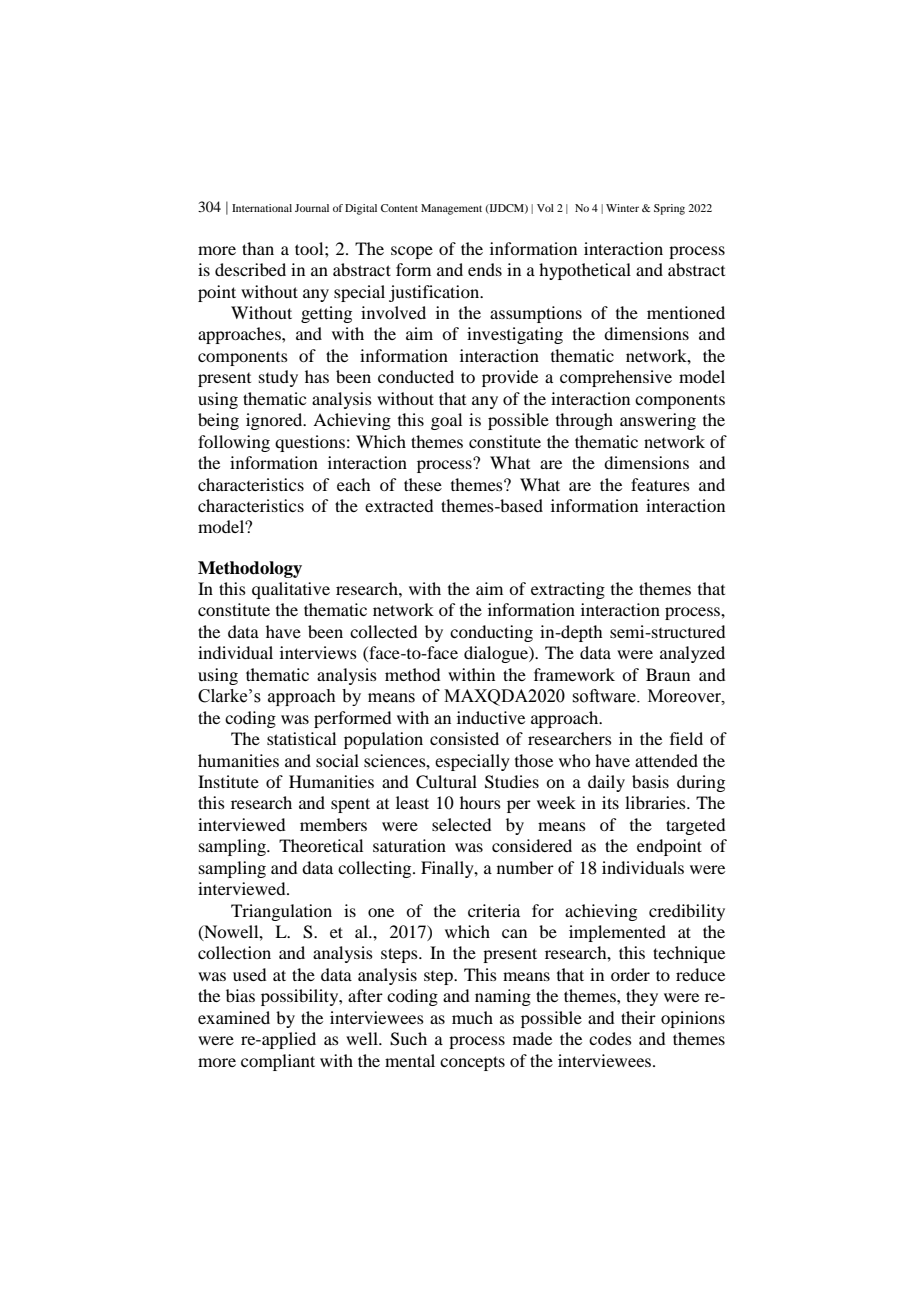 The width and height of the screenshot is (924, 1308). Describe the element at coordinates (258, 248) in the screenshot. I see `than` at that location.
